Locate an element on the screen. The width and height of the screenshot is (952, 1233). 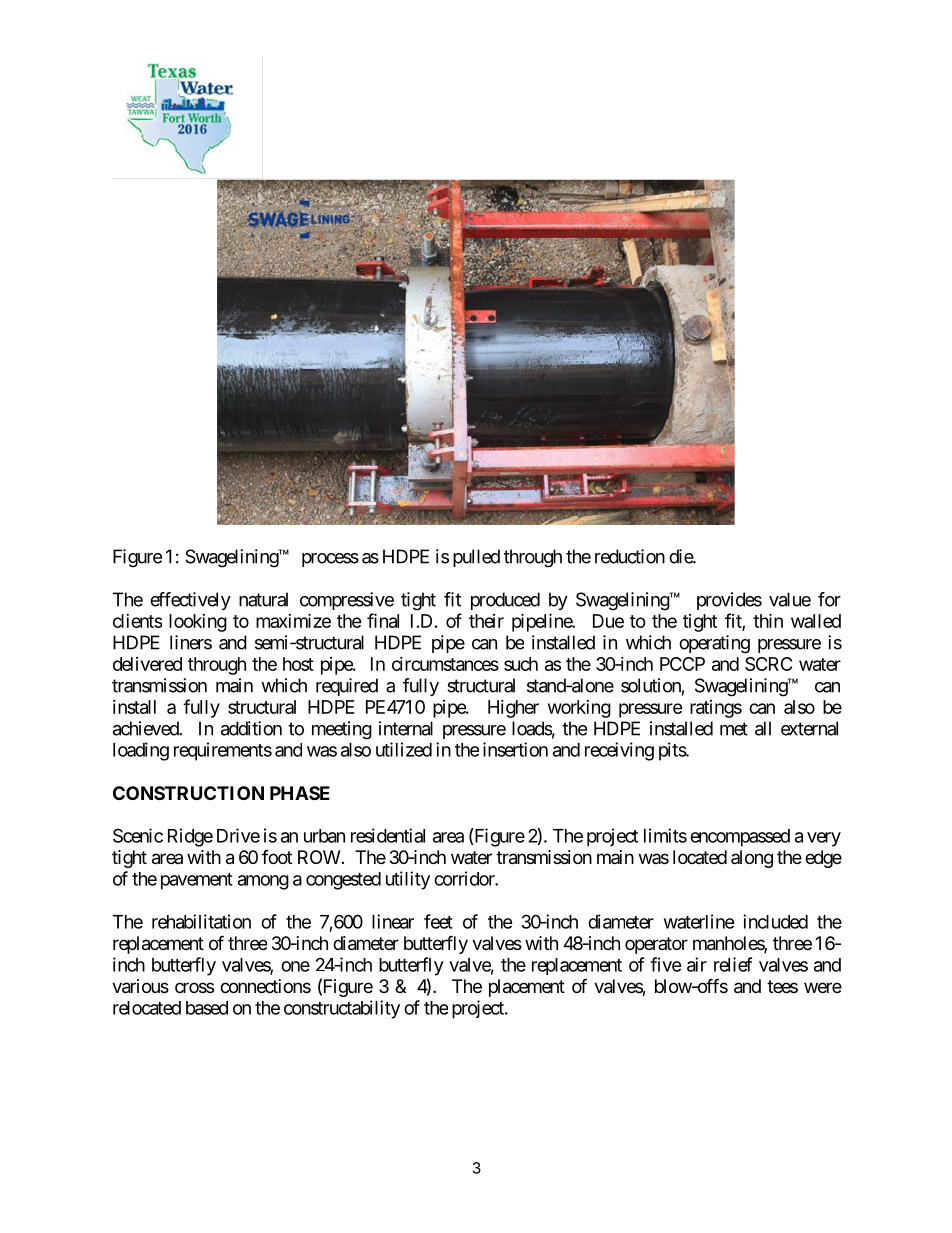
CONSTRUCTION is located at coordinates (188, 793).
